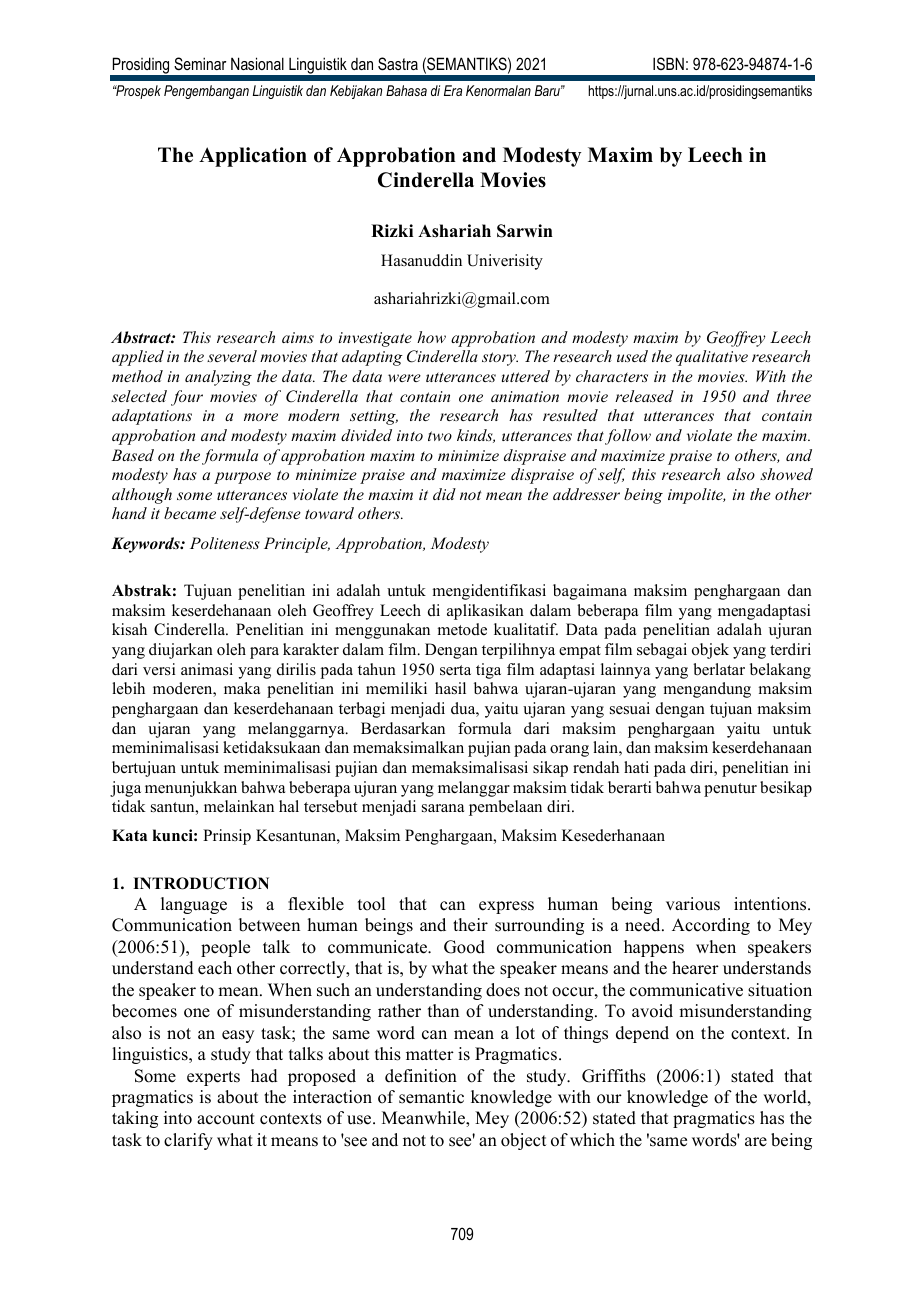 The image size is (924, 1308). What do you see at coordinates (668, 63) in the screenshot?
I see `ISBN` at bounding box center [668, 63].
